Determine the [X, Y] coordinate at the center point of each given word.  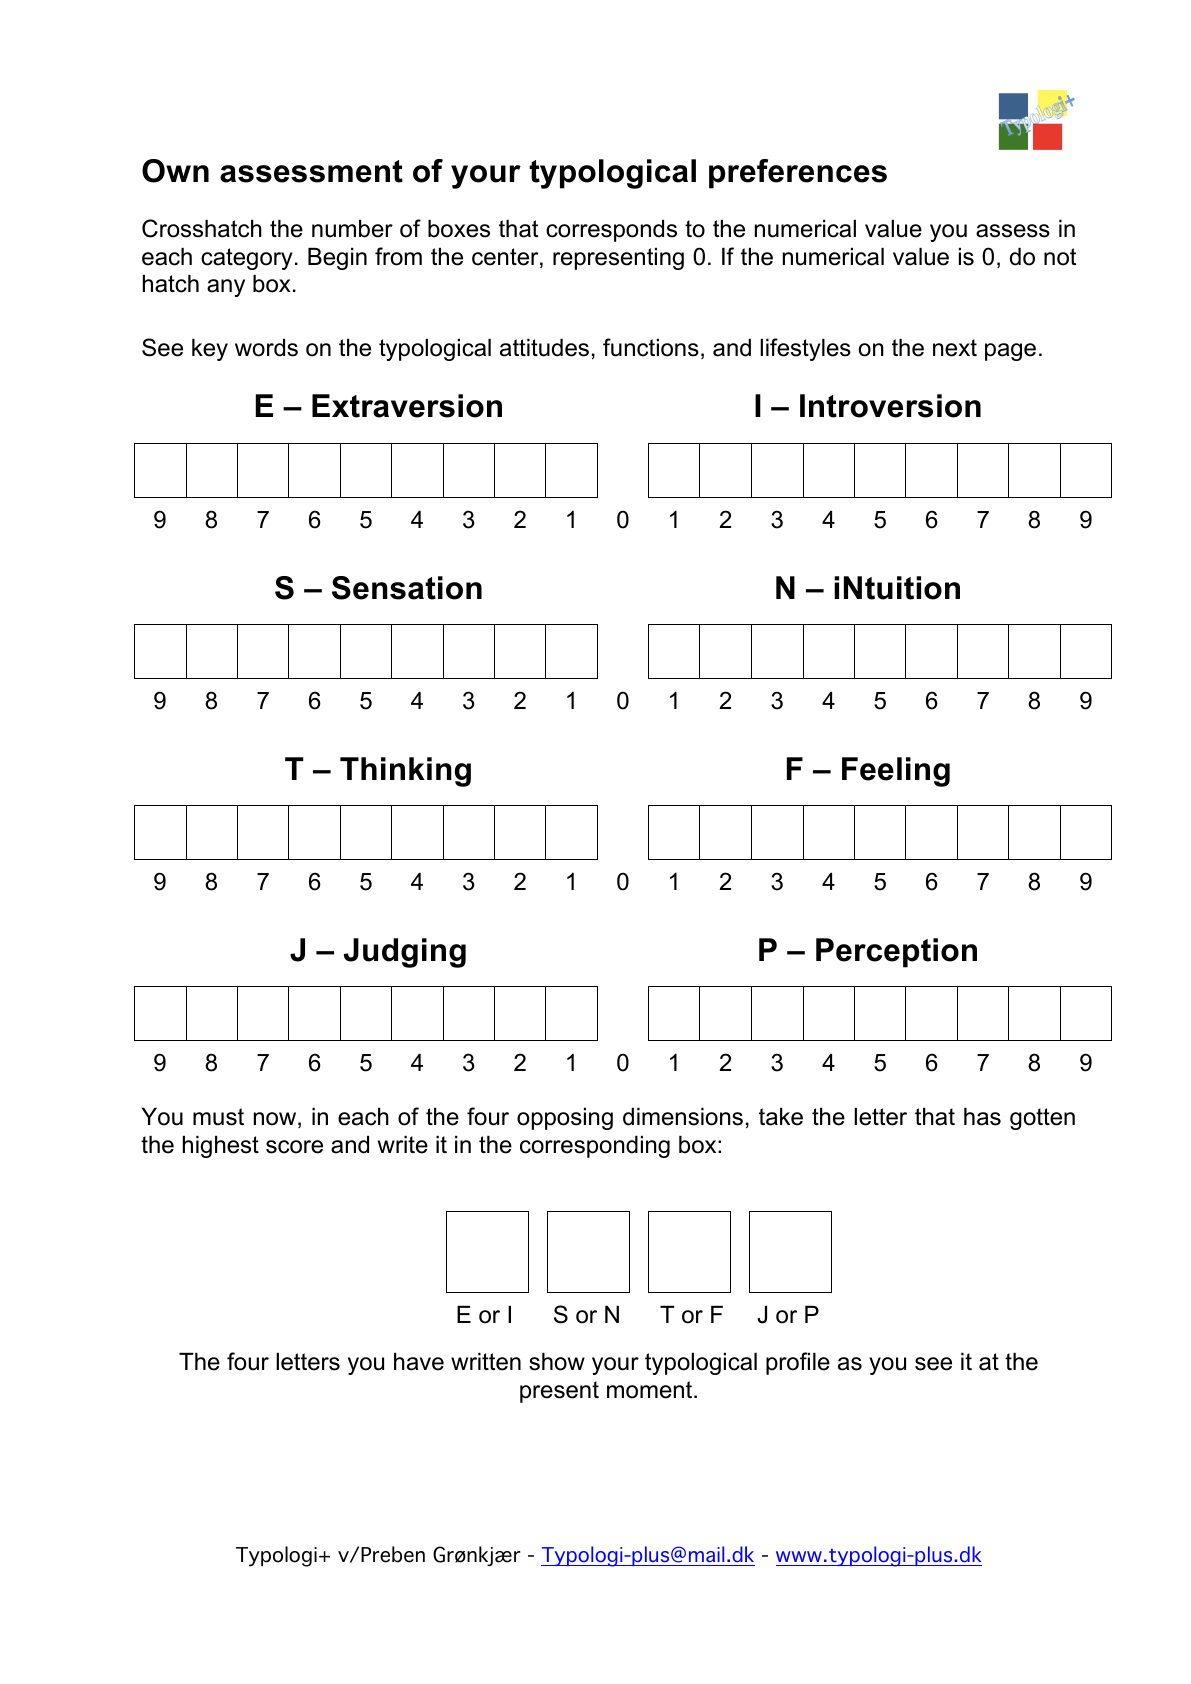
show [557, 1362]
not [1060, 257]
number [352, 229]
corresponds [611, 231]
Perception [896, 953]
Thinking [405, 772]
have [419, 1362]
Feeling [896, 772]
